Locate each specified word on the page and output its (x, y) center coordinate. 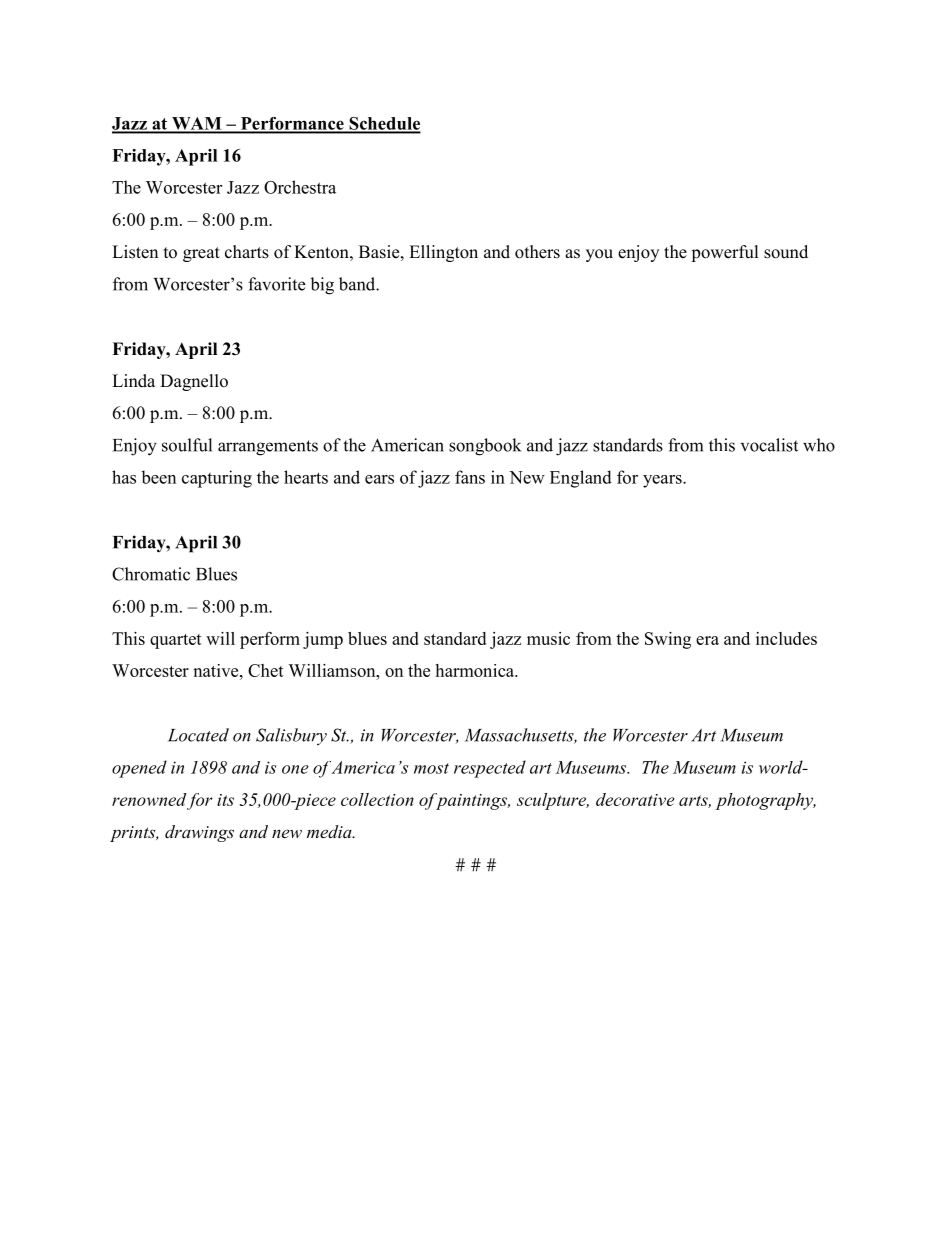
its (225, 800)
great (201, 254)
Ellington (443, 253)
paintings (472, 801)
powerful (725, 253)
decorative (635, 799)
